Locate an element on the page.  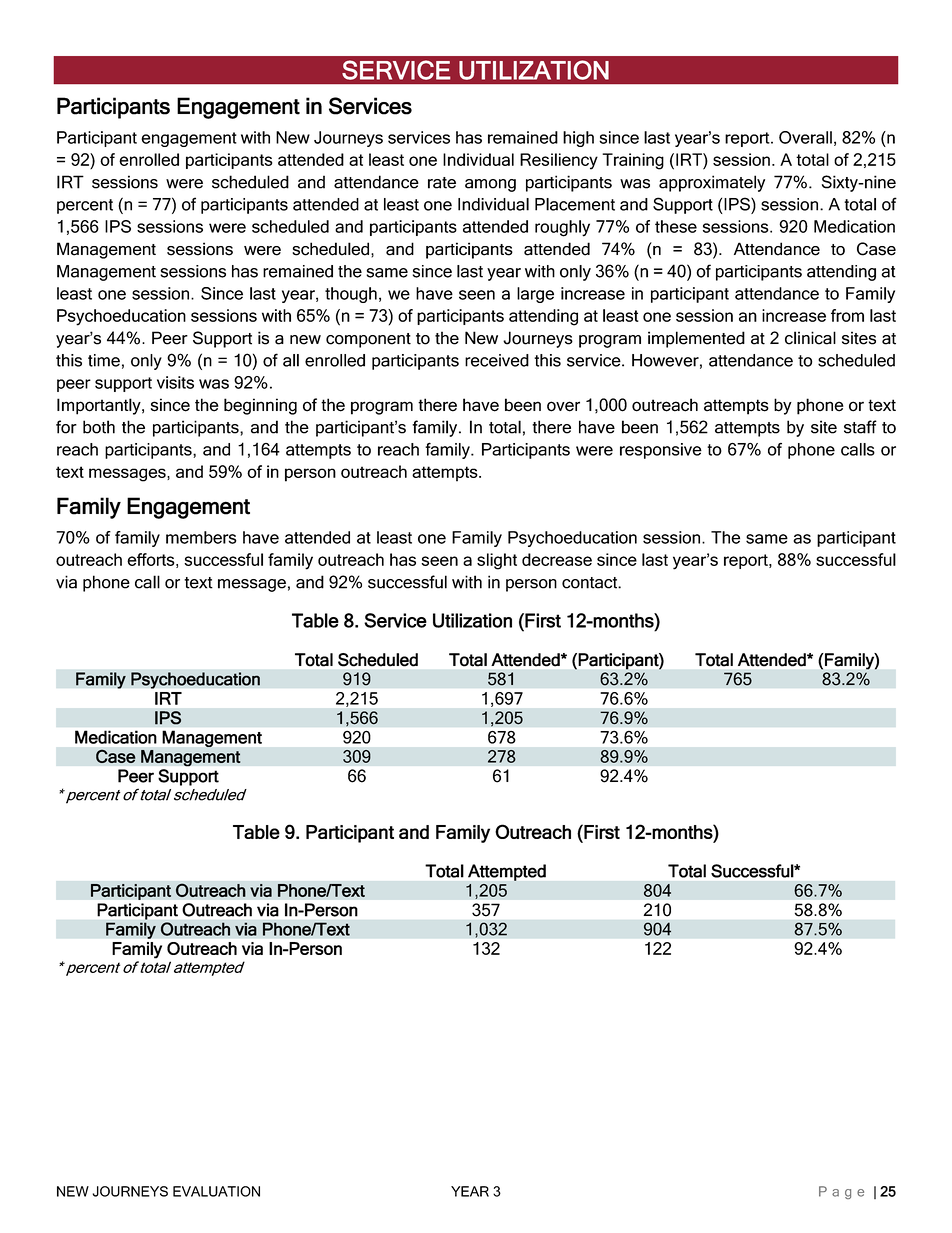
decrease is located at coordinates (557, 559).
